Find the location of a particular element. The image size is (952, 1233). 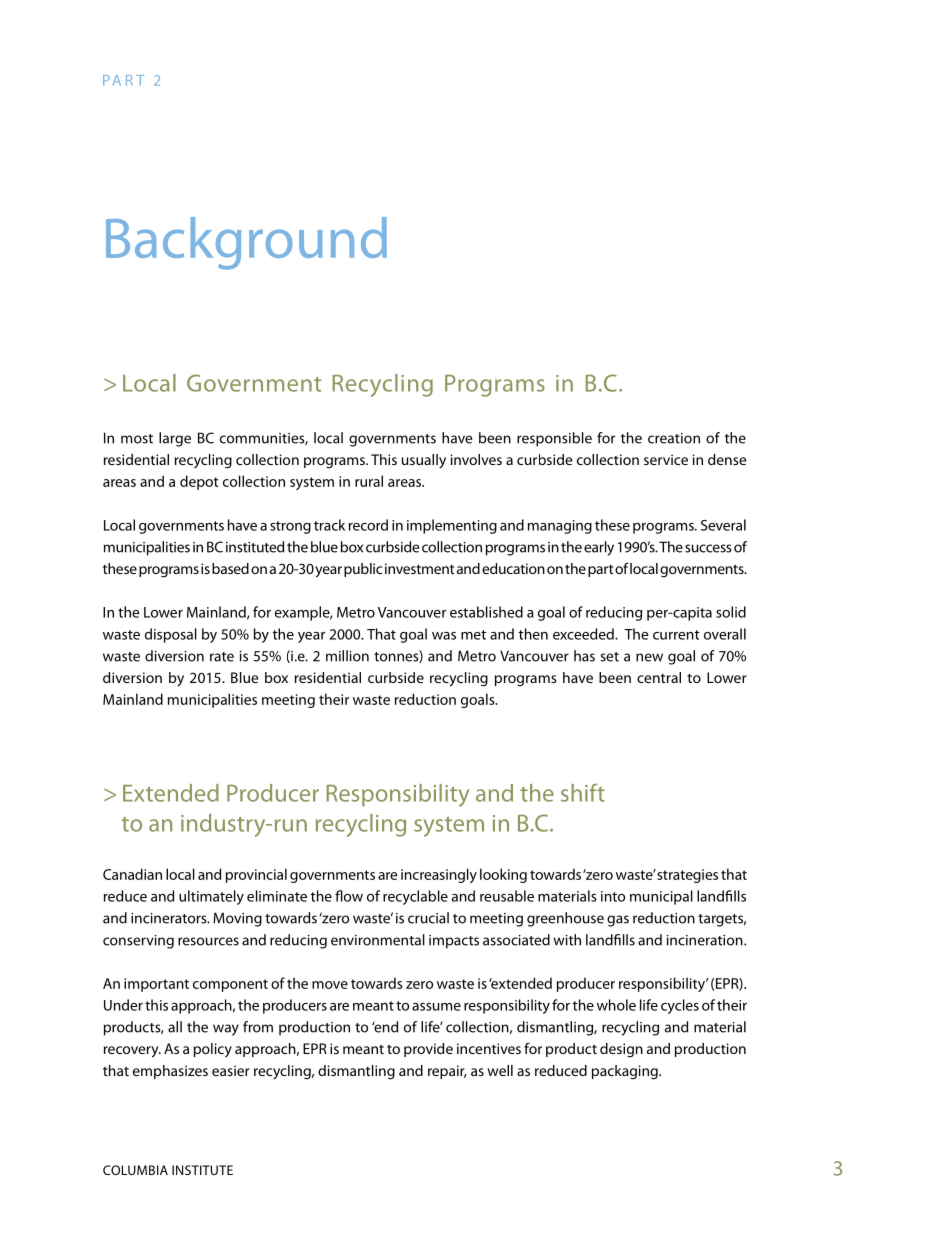

disposal is located at coordinates (171, 635).
